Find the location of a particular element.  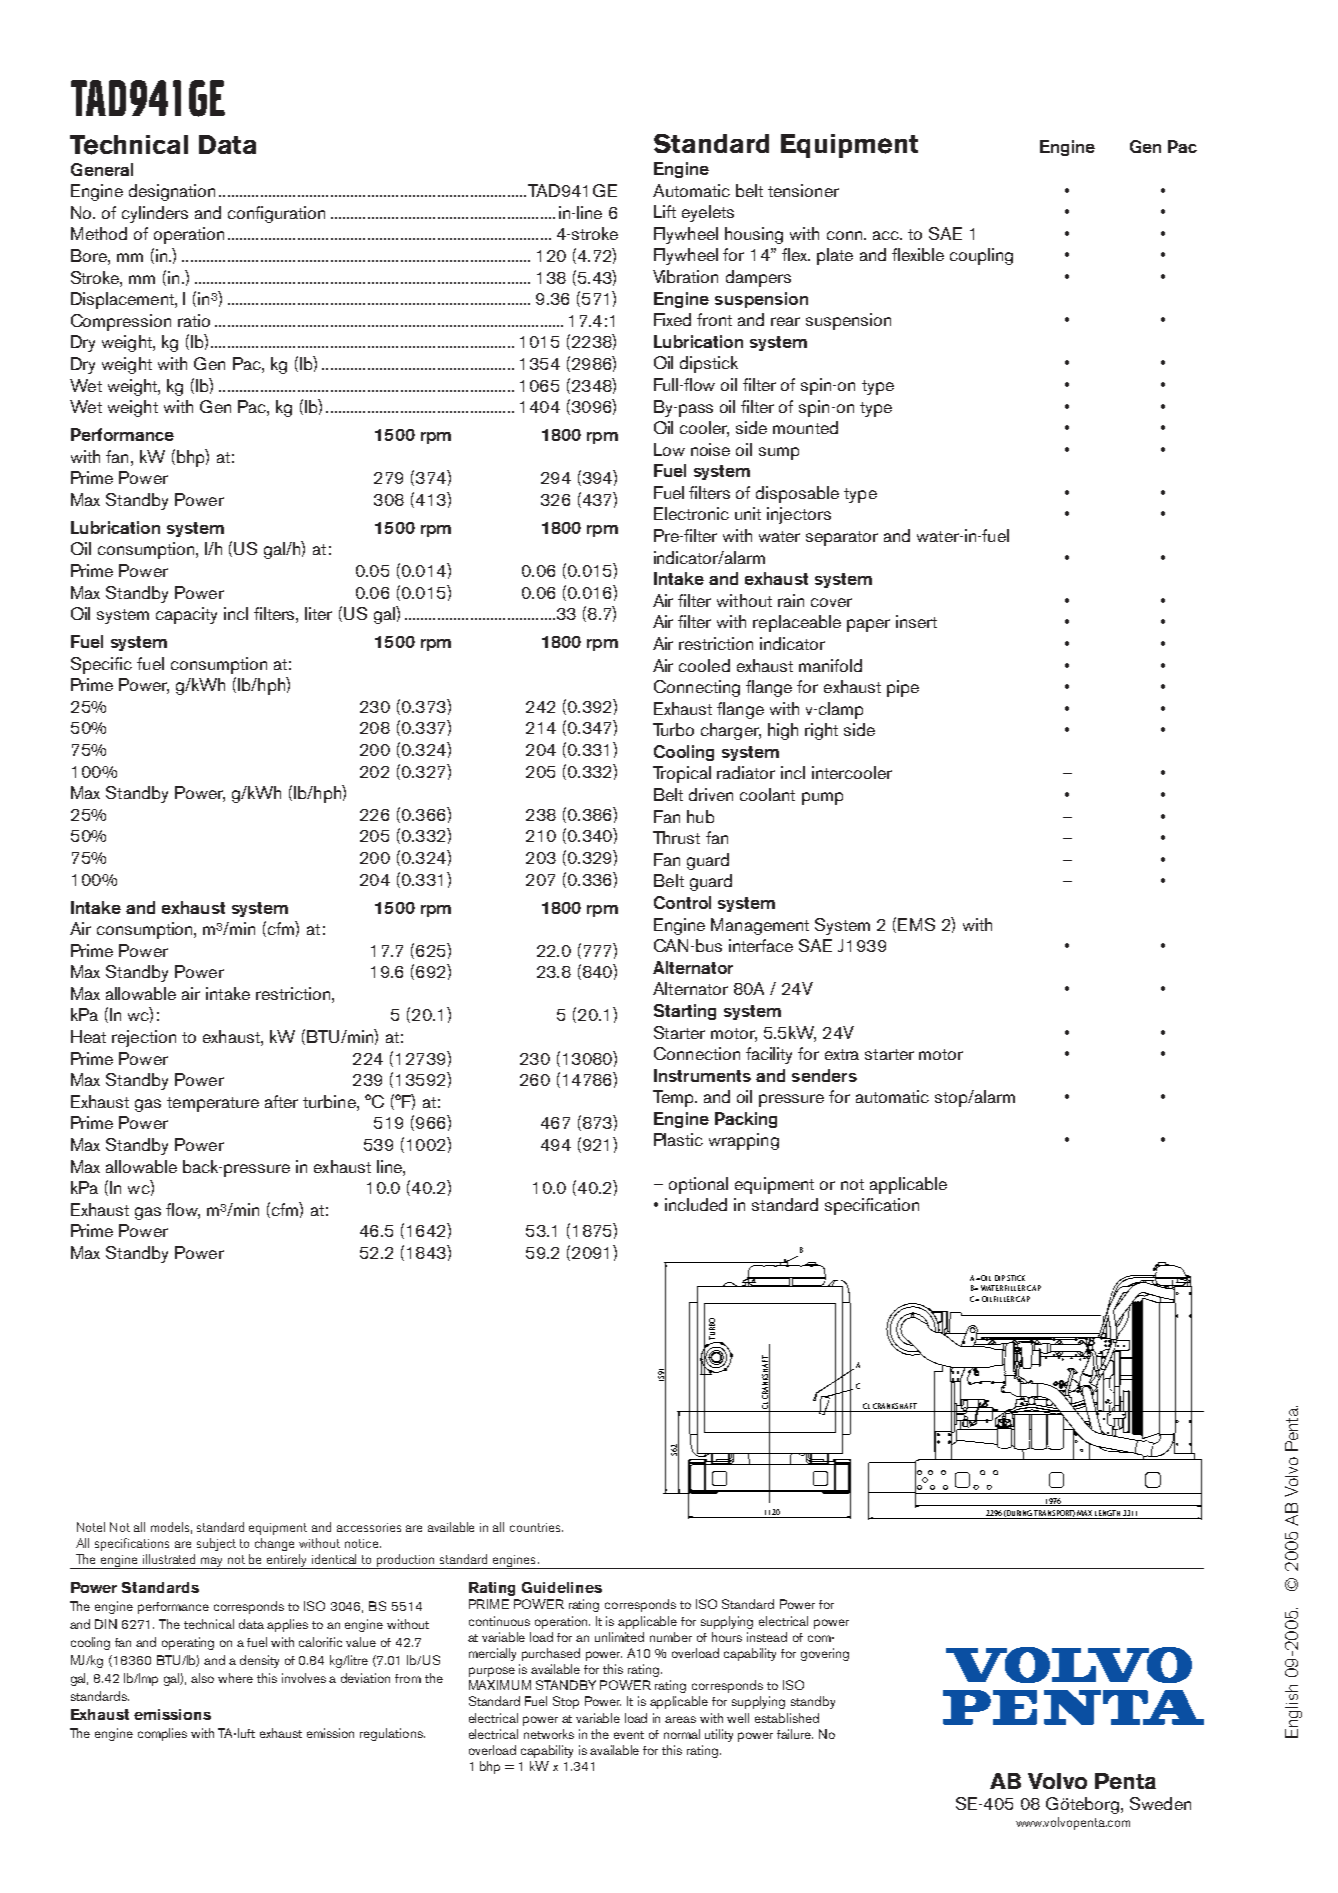

coupling is located at coordinates (981, 256).
